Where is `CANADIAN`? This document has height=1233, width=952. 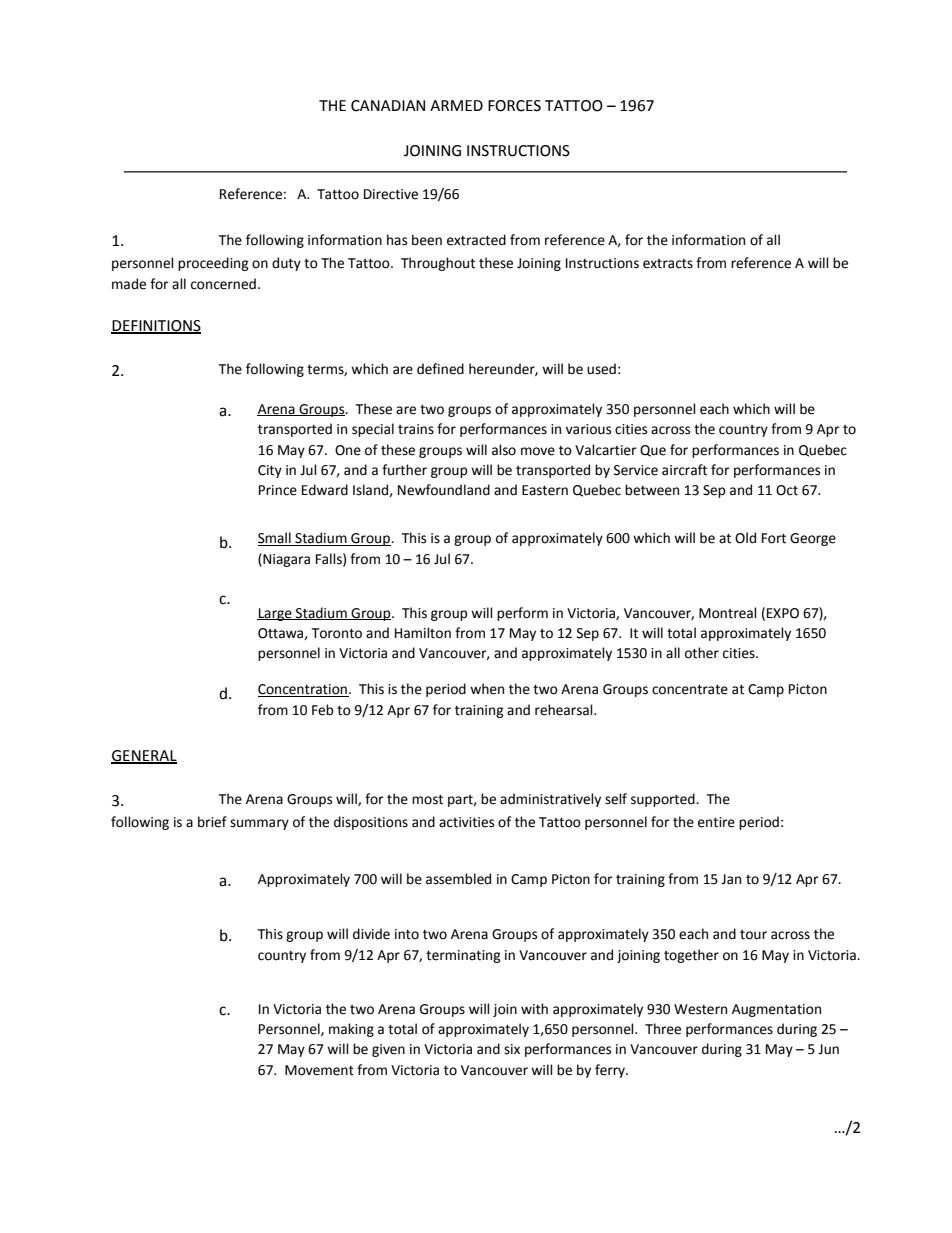 CANADIAN is located at coordinates (388, 106).
